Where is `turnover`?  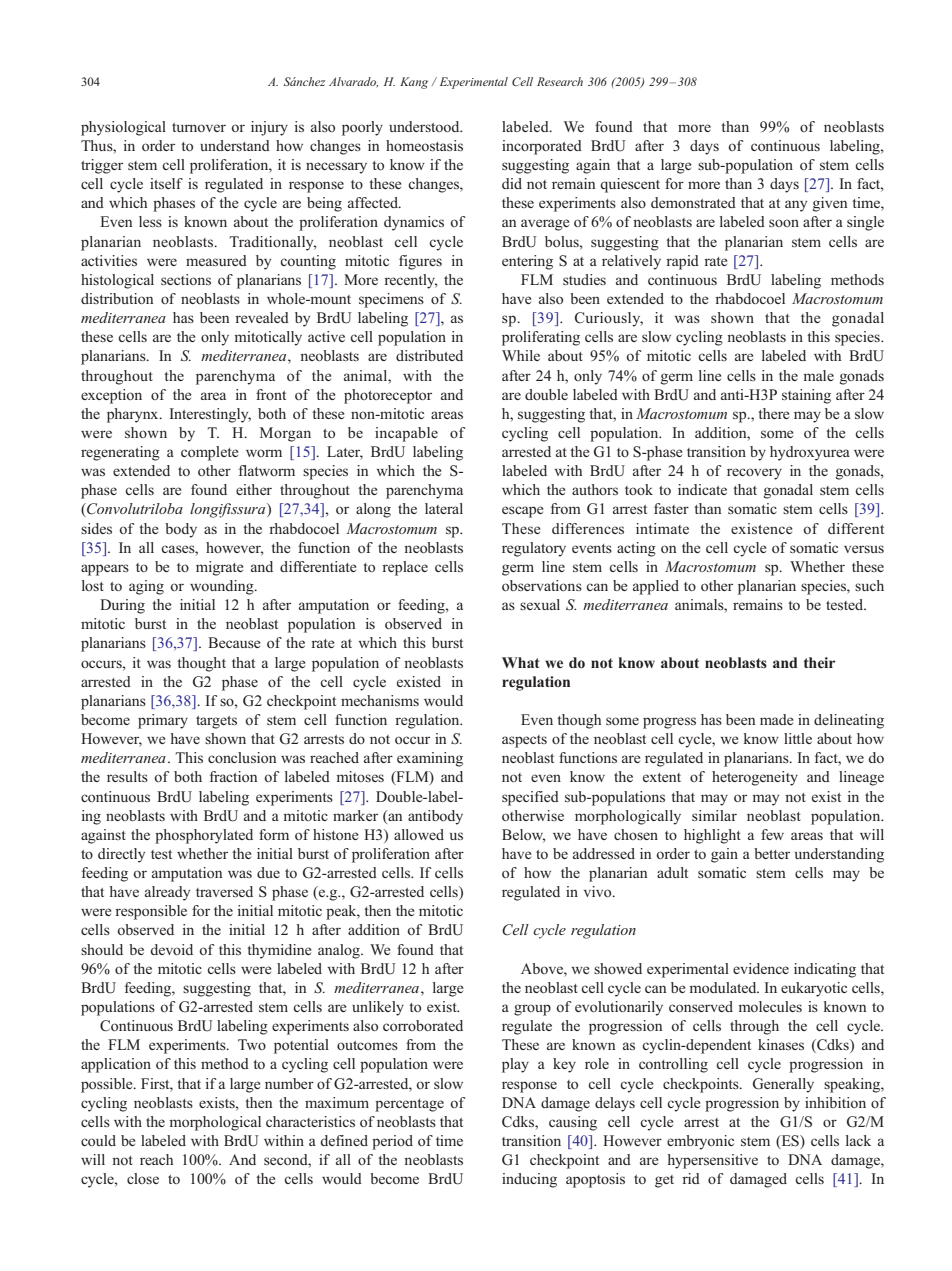
turnover is located at coordinates (199, 127).
